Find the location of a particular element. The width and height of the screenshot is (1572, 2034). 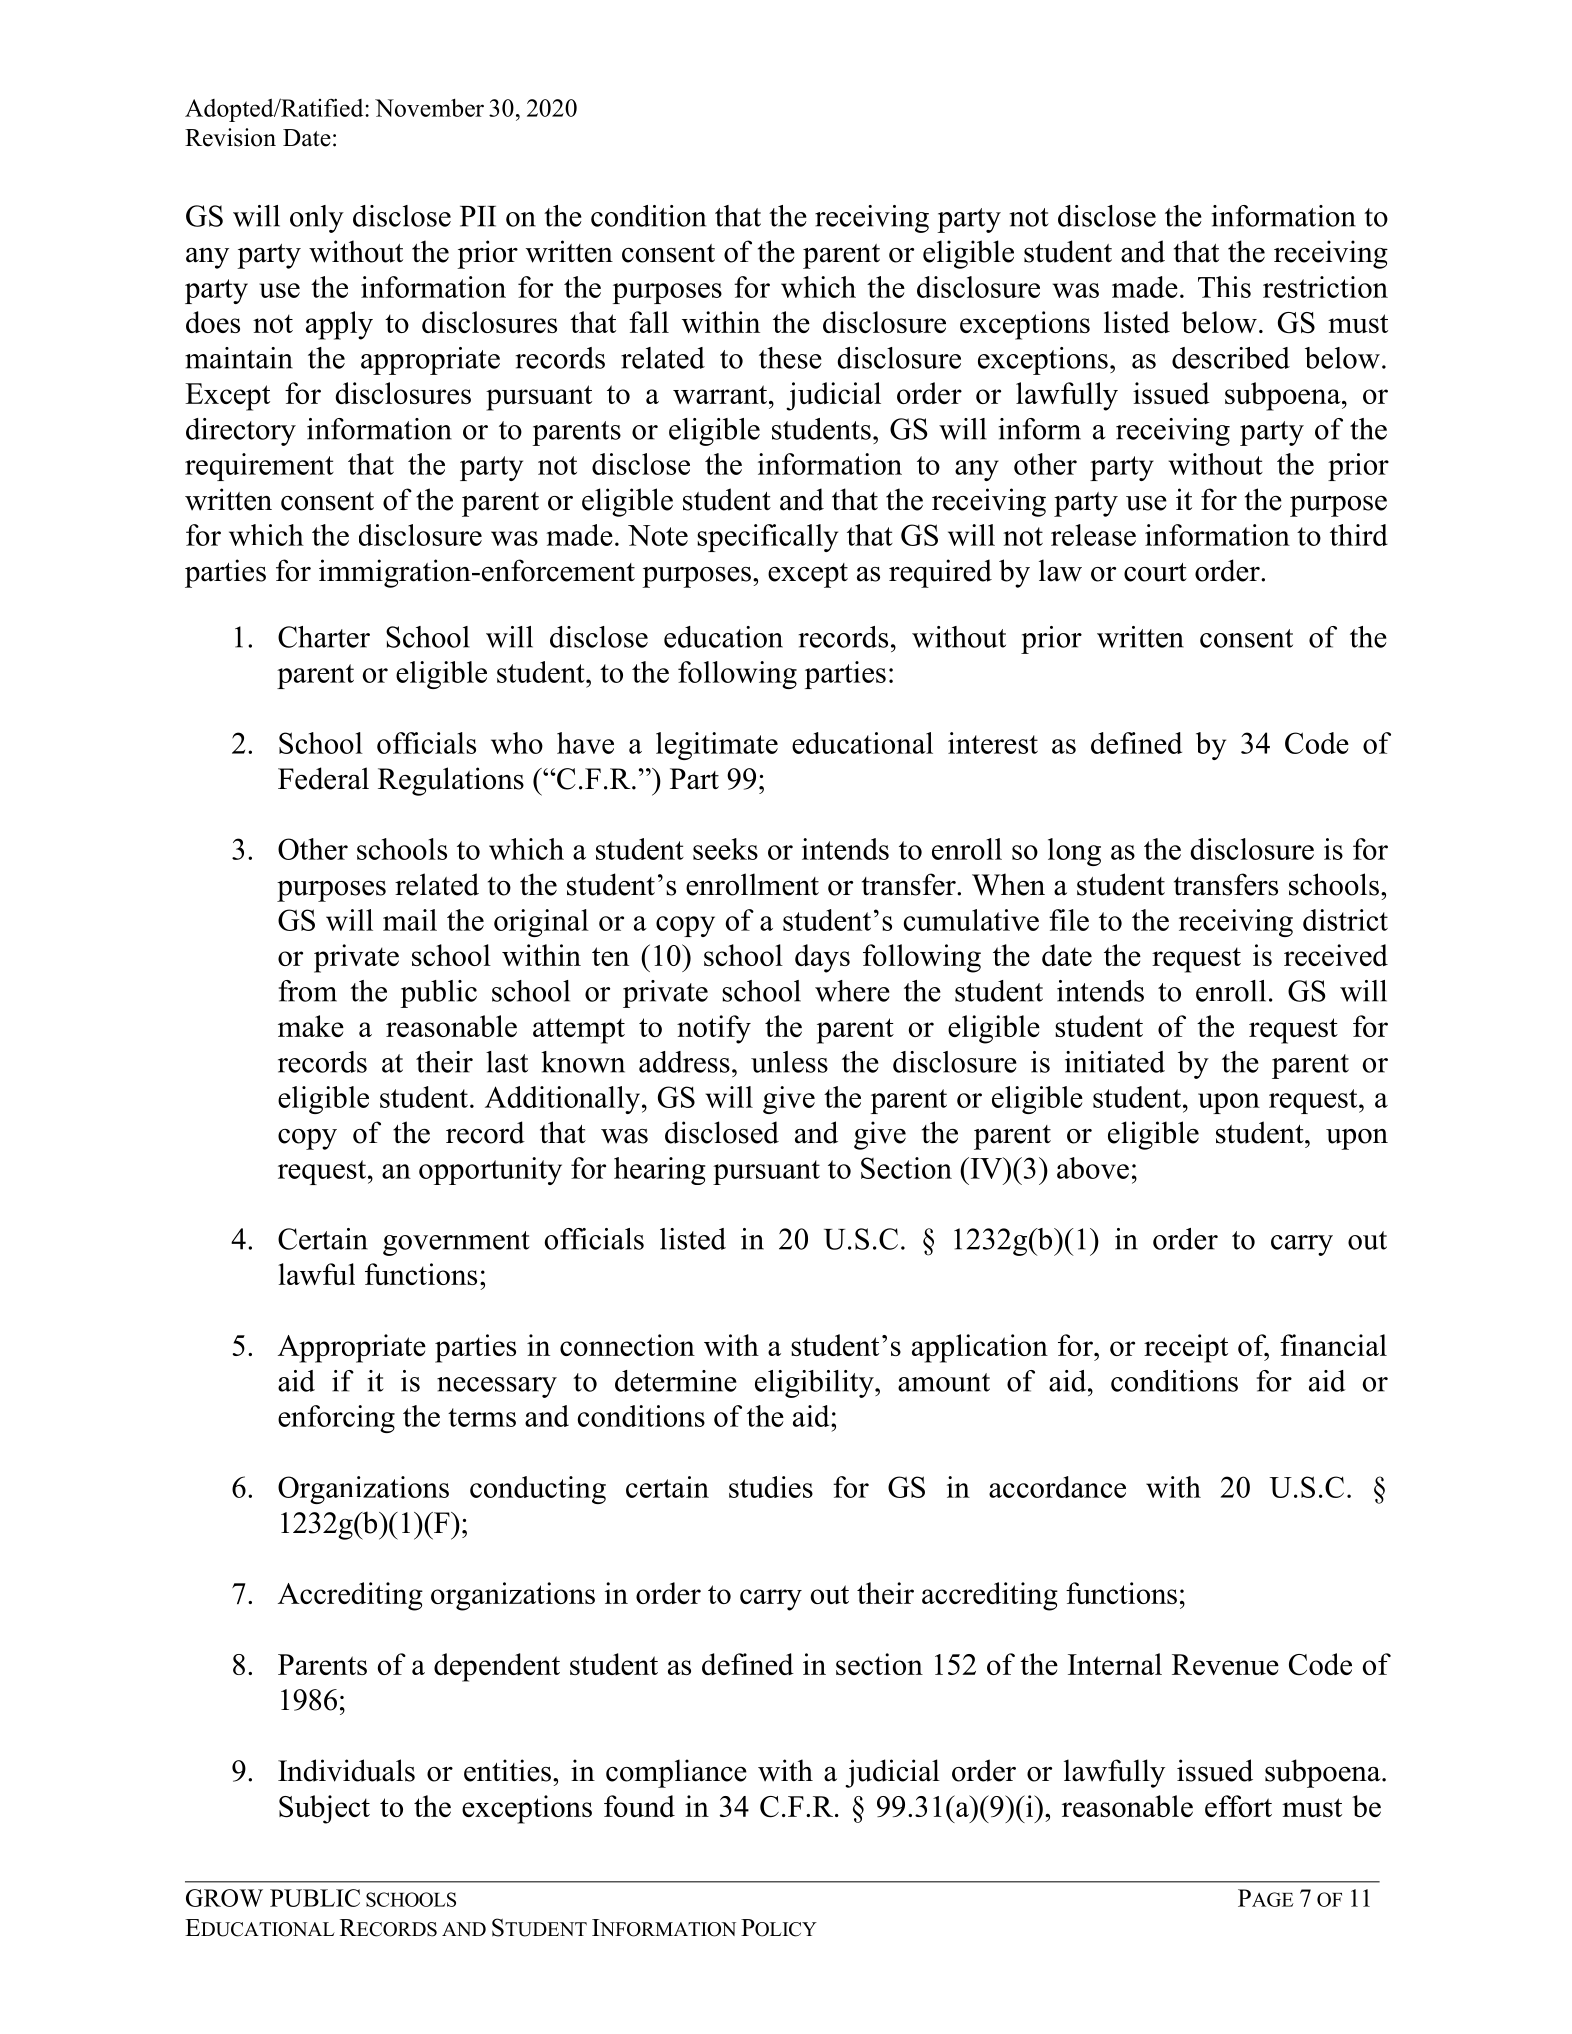

Subject is located at coordinates (324, 1809).
